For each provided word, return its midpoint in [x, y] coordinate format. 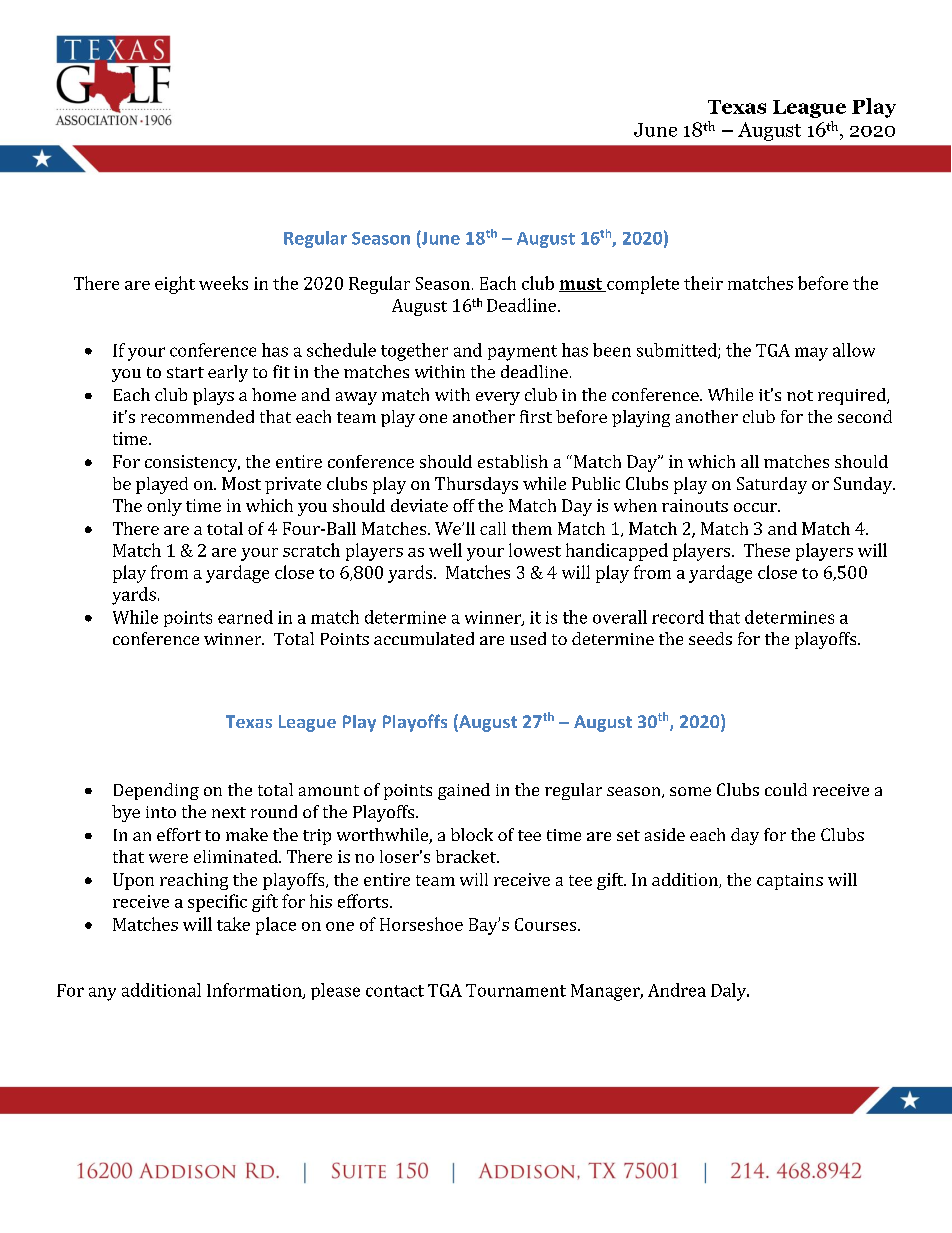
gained [464, 791]
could [786, 789]
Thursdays [476, 485]
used [528, 638]
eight [175, 285]
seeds [710, 638]
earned [245, 617]
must [582, 285]
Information [255, 991]
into [161, 812]
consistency [192, 463]
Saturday [772, 485]
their [703, 283]
